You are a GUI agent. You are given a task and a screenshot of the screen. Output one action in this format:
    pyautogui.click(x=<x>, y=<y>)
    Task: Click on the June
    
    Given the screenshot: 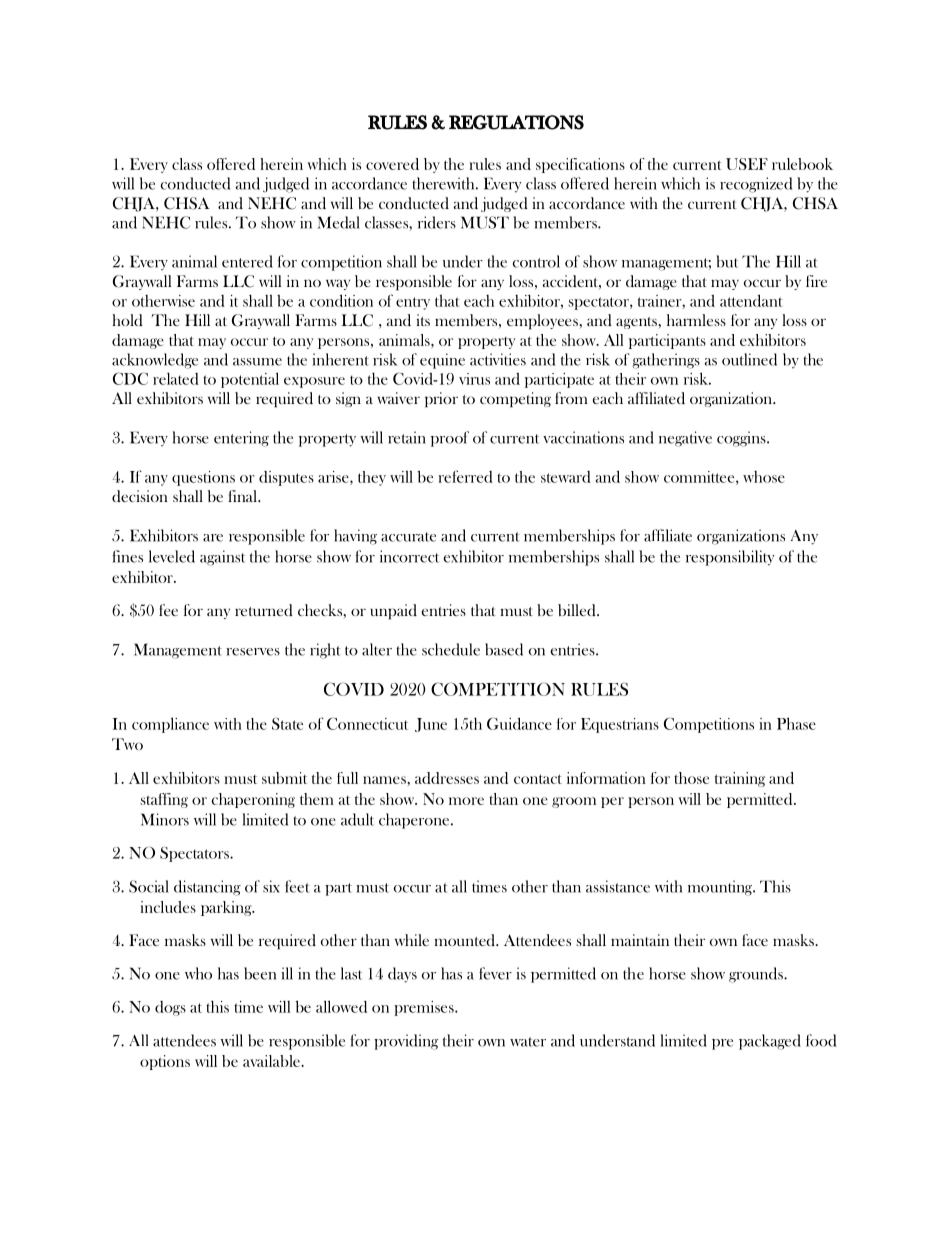 What is the action you would take?
    pyautogui.click(x=431, y=725)
